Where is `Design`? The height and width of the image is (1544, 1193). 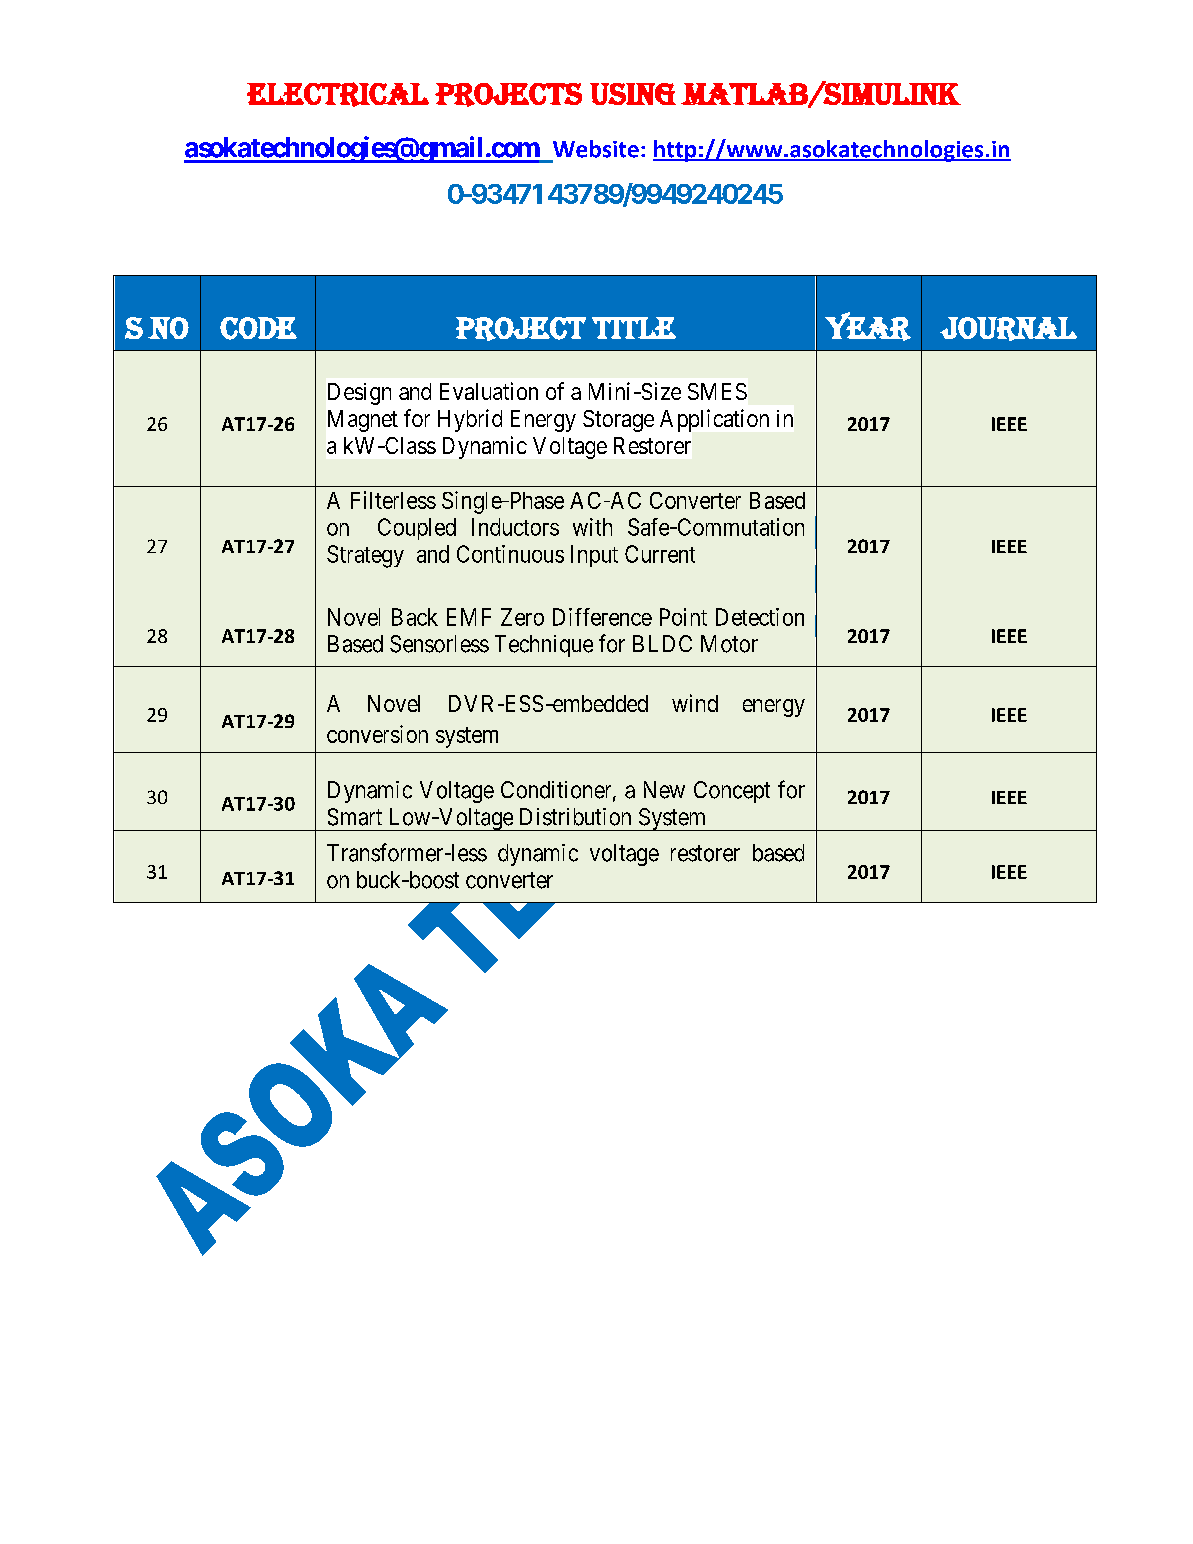 Design is located at coordinates (359, 394).
